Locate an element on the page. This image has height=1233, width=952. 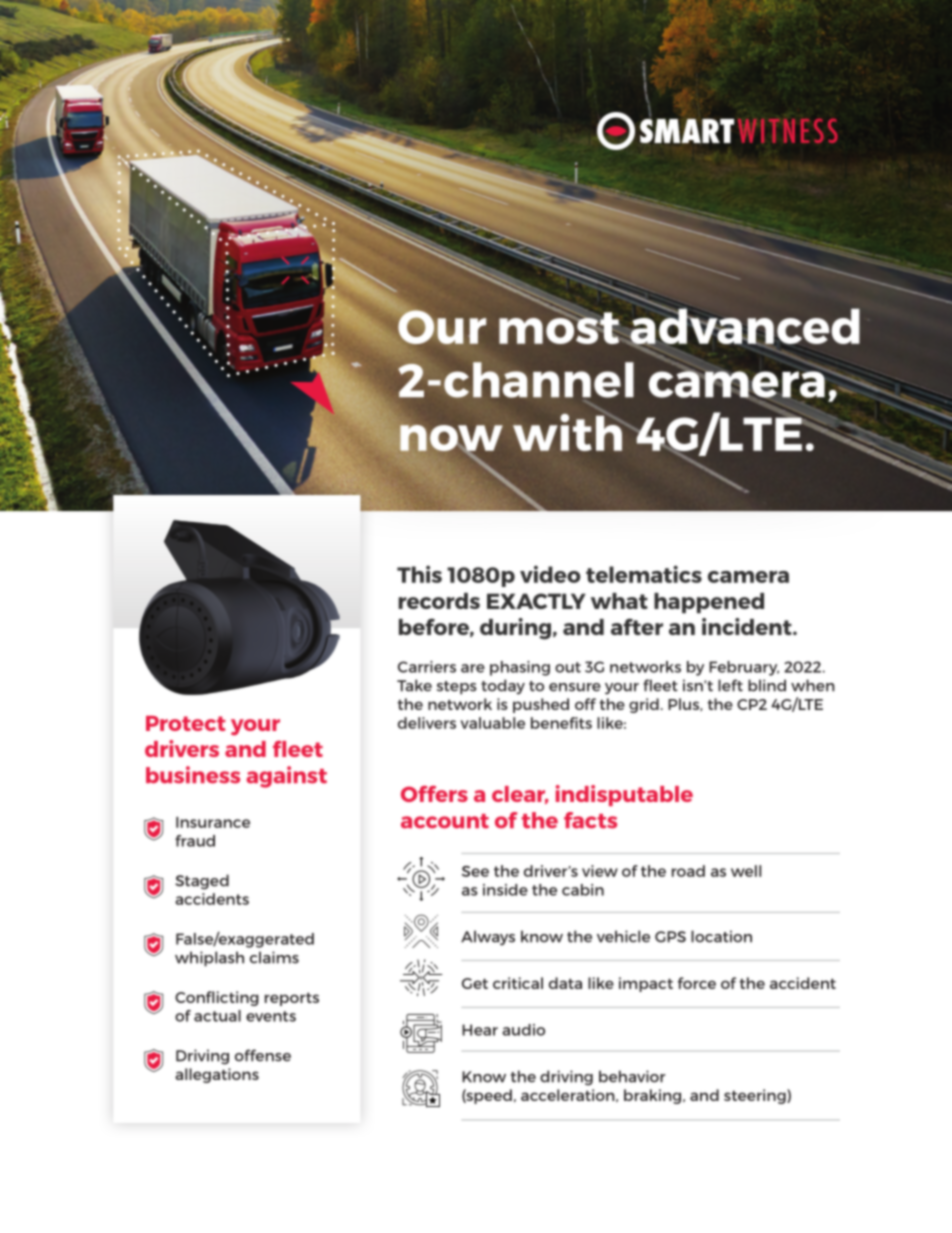
with is located at coordinates (568, 432).
